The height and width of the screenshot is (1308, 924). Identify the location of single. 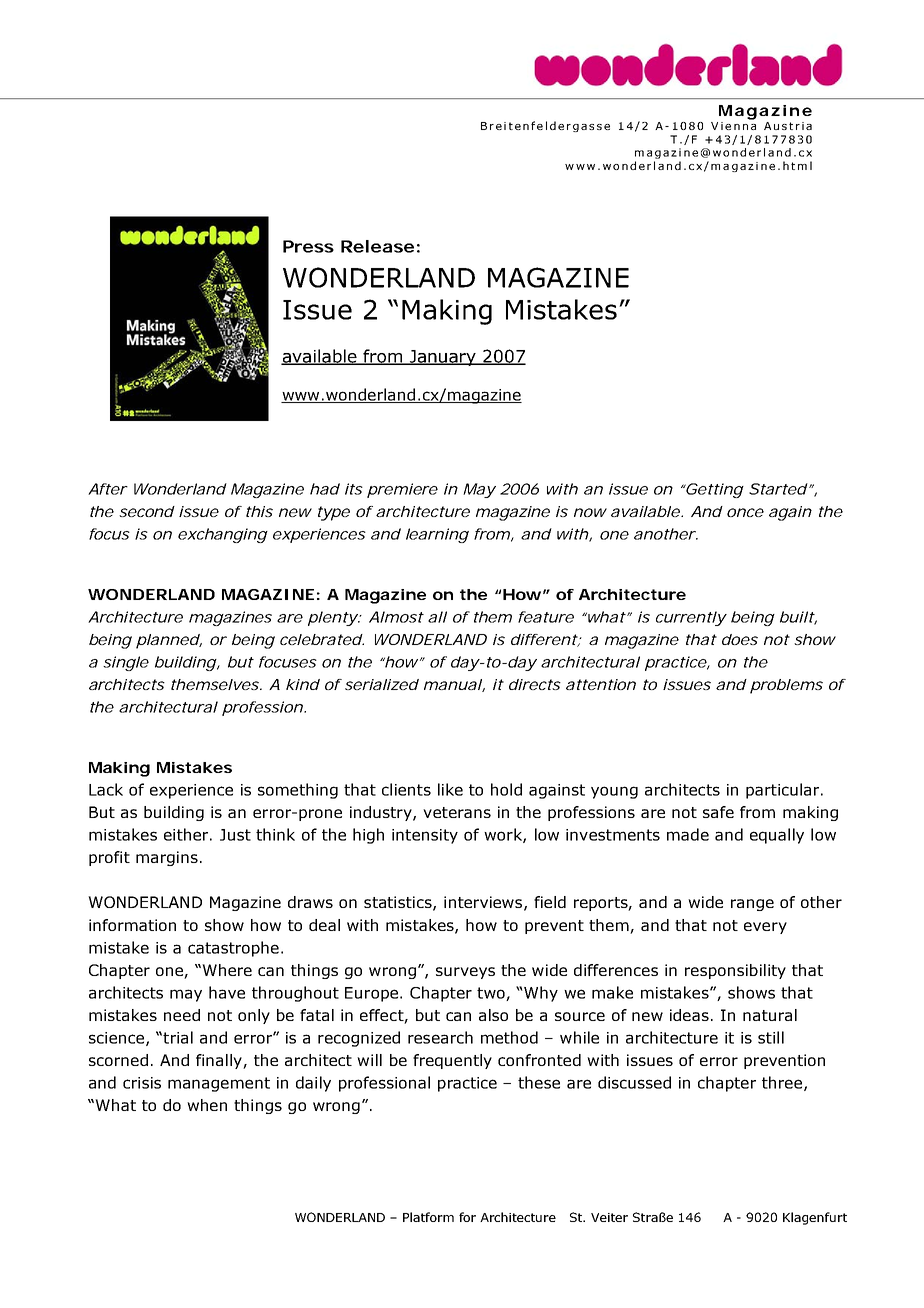
(126, 663).
